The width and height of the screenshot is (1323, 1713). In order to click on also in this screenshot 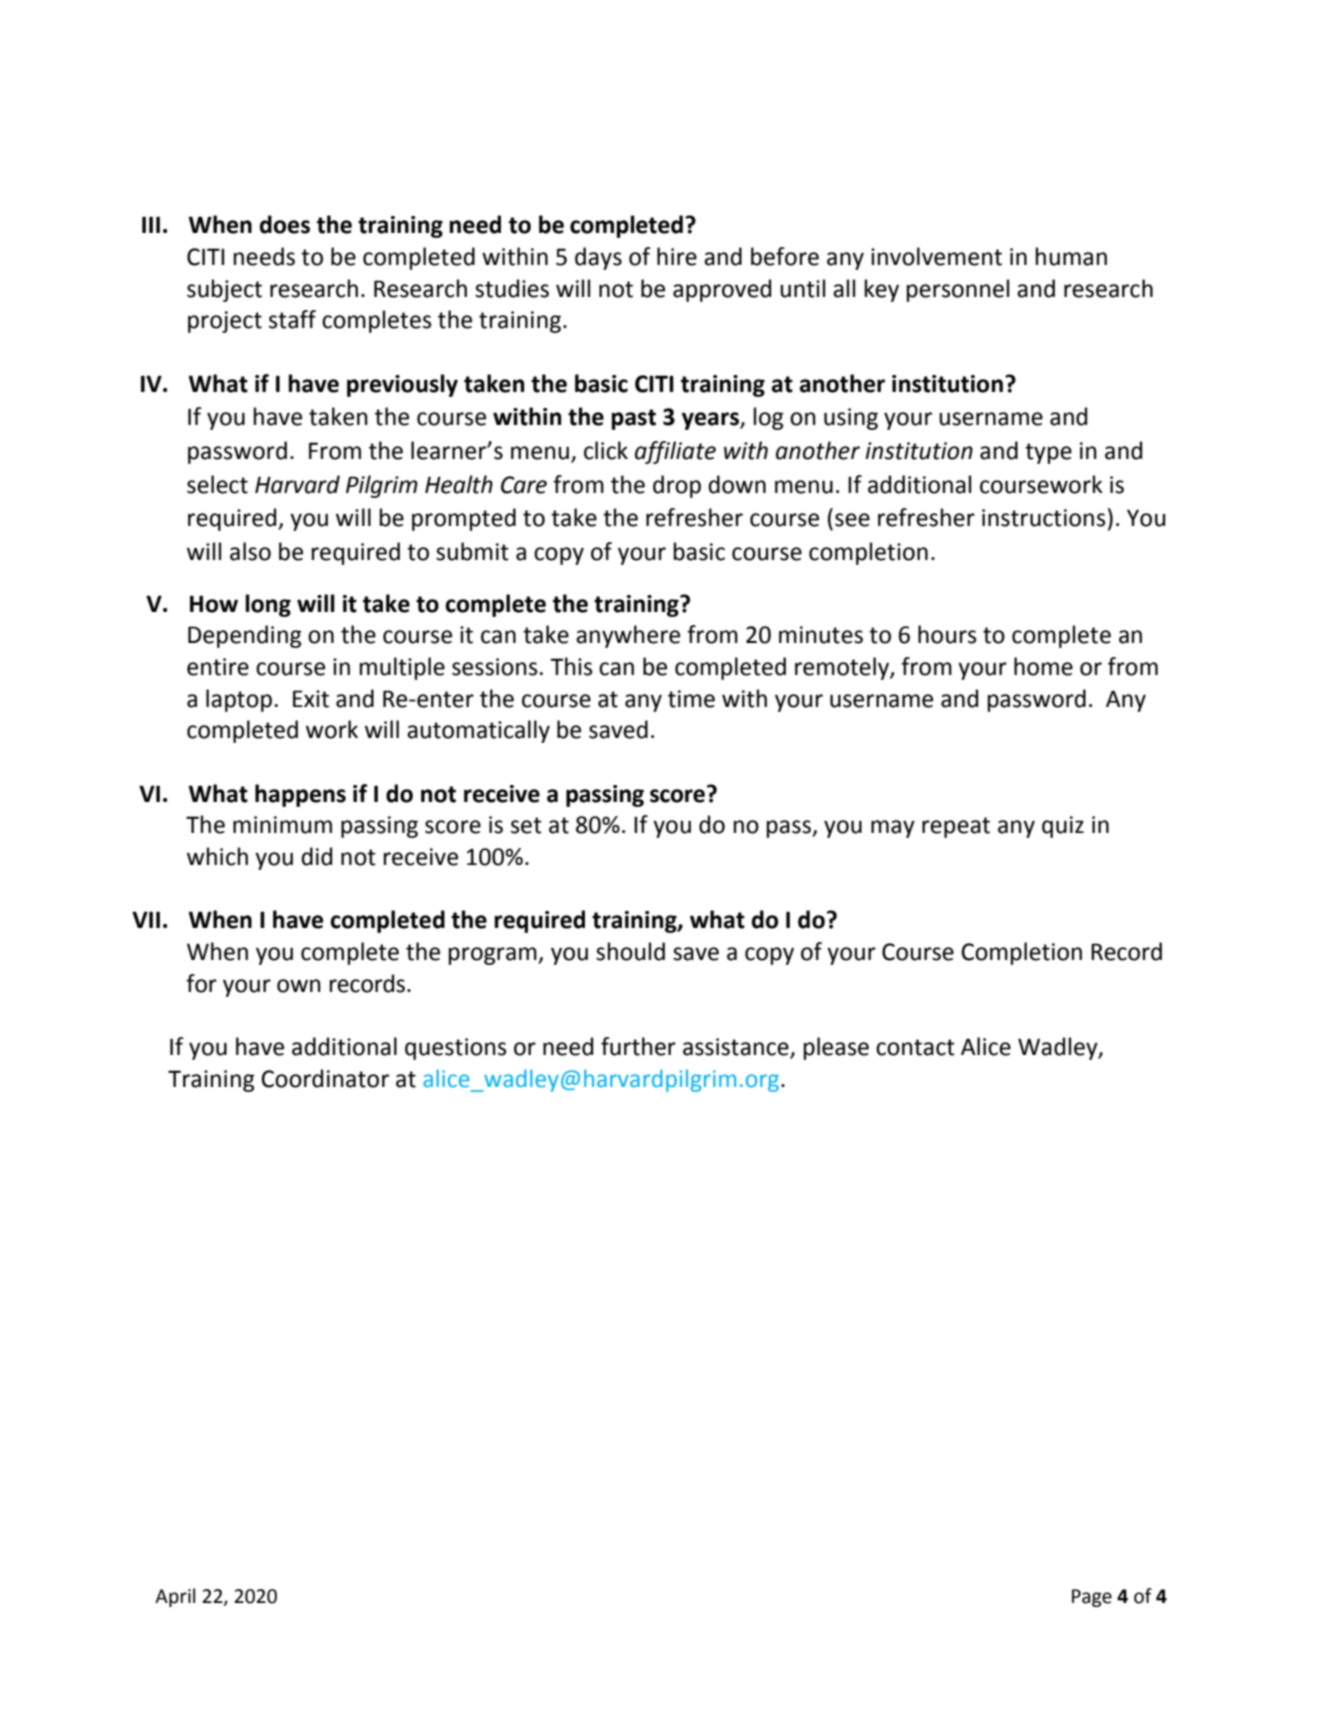, I will do `click(250, 551)`.
